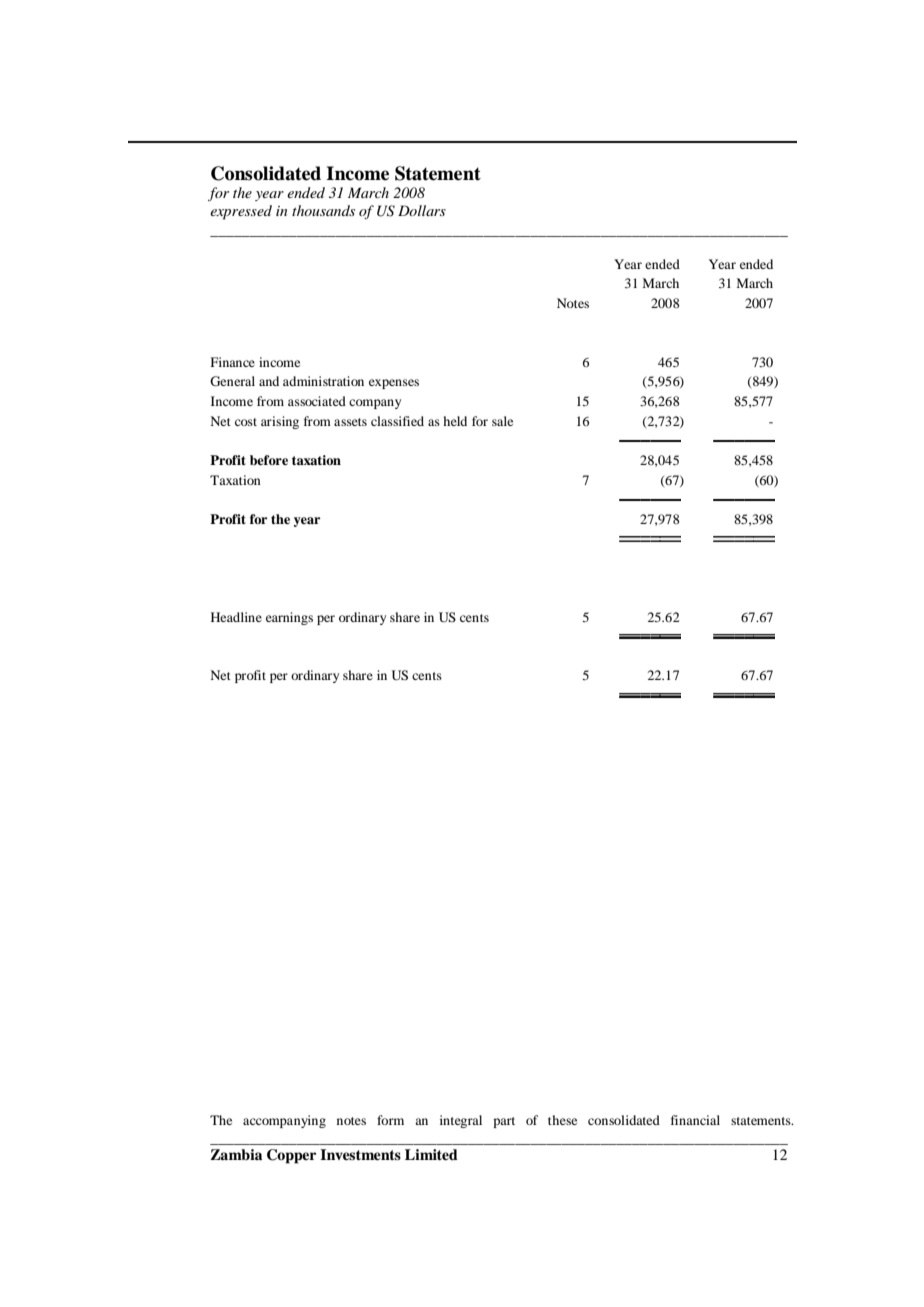  Describe the element at coordinates (236, 617) in the page. I see `Headline` at that location.
